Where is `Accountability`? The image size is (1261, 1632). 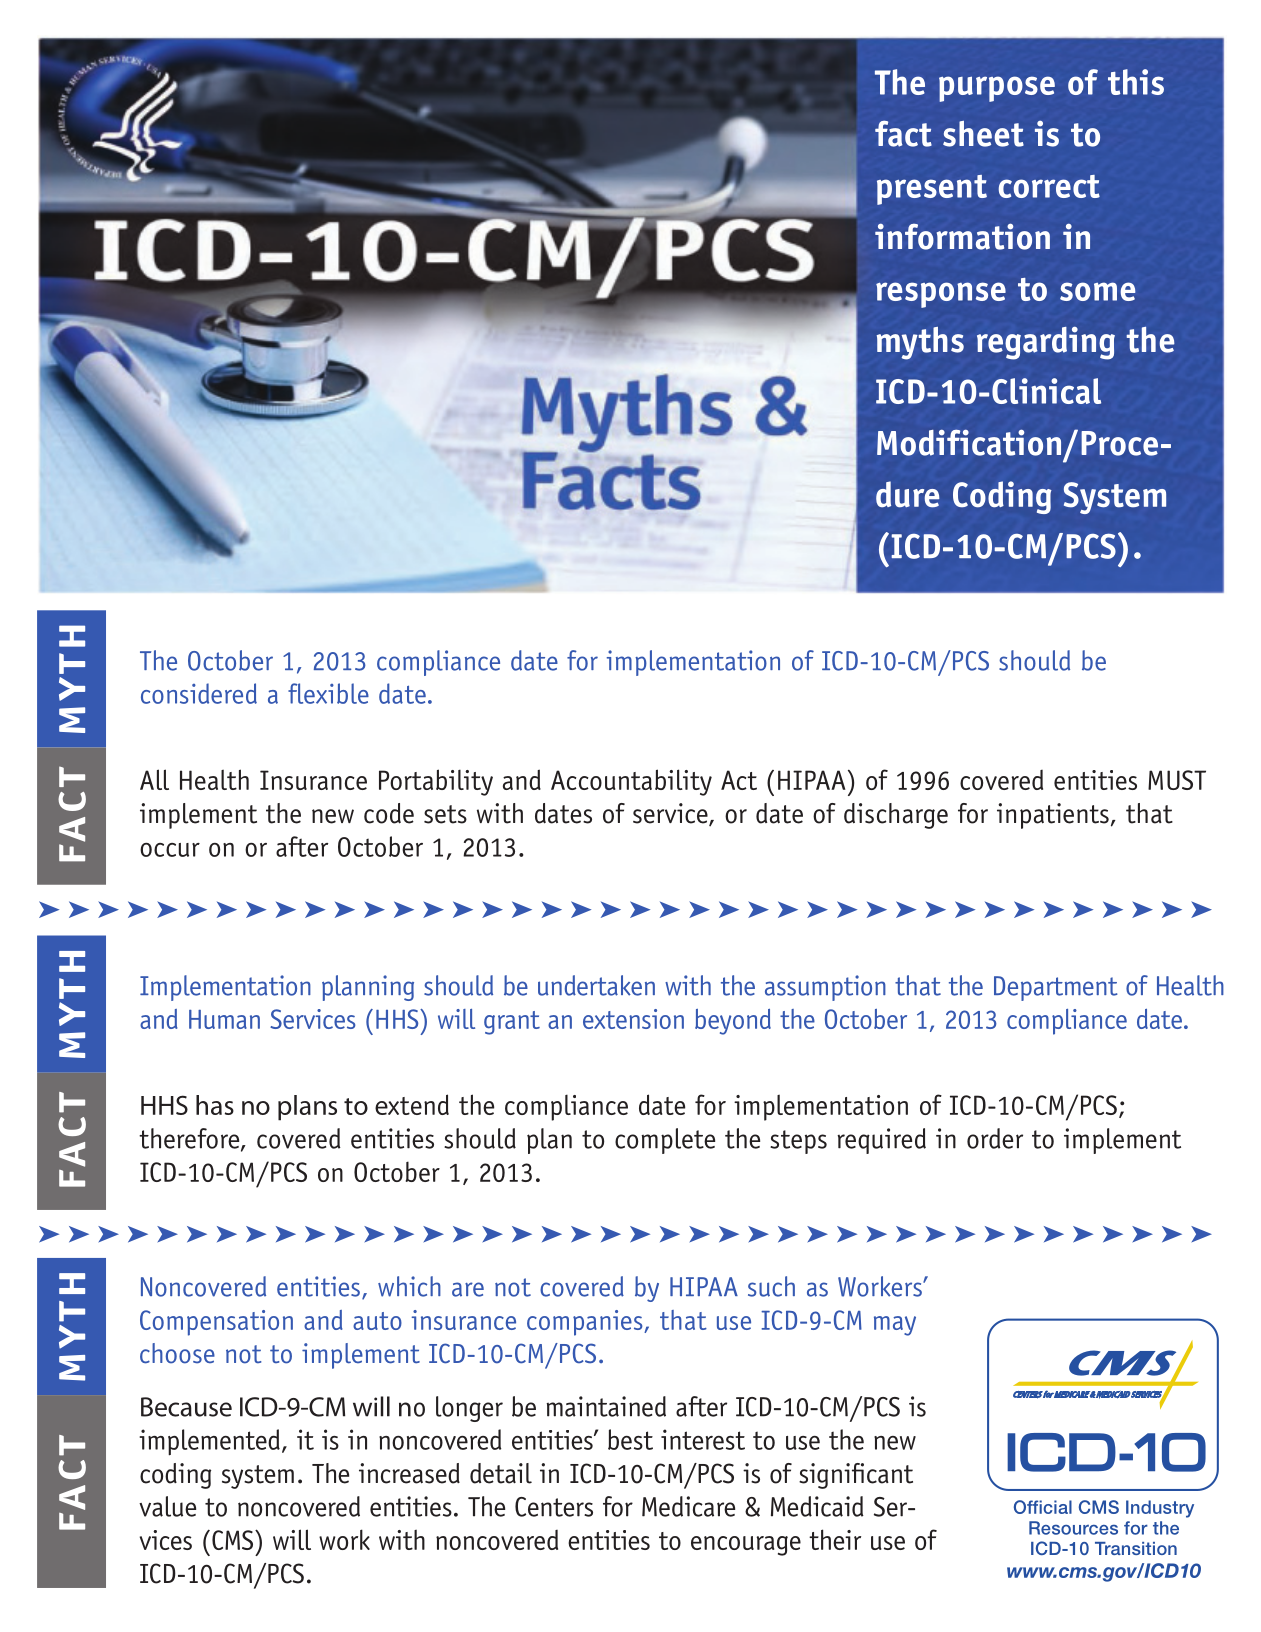 Accountability is located at coordinates (631, 782).
